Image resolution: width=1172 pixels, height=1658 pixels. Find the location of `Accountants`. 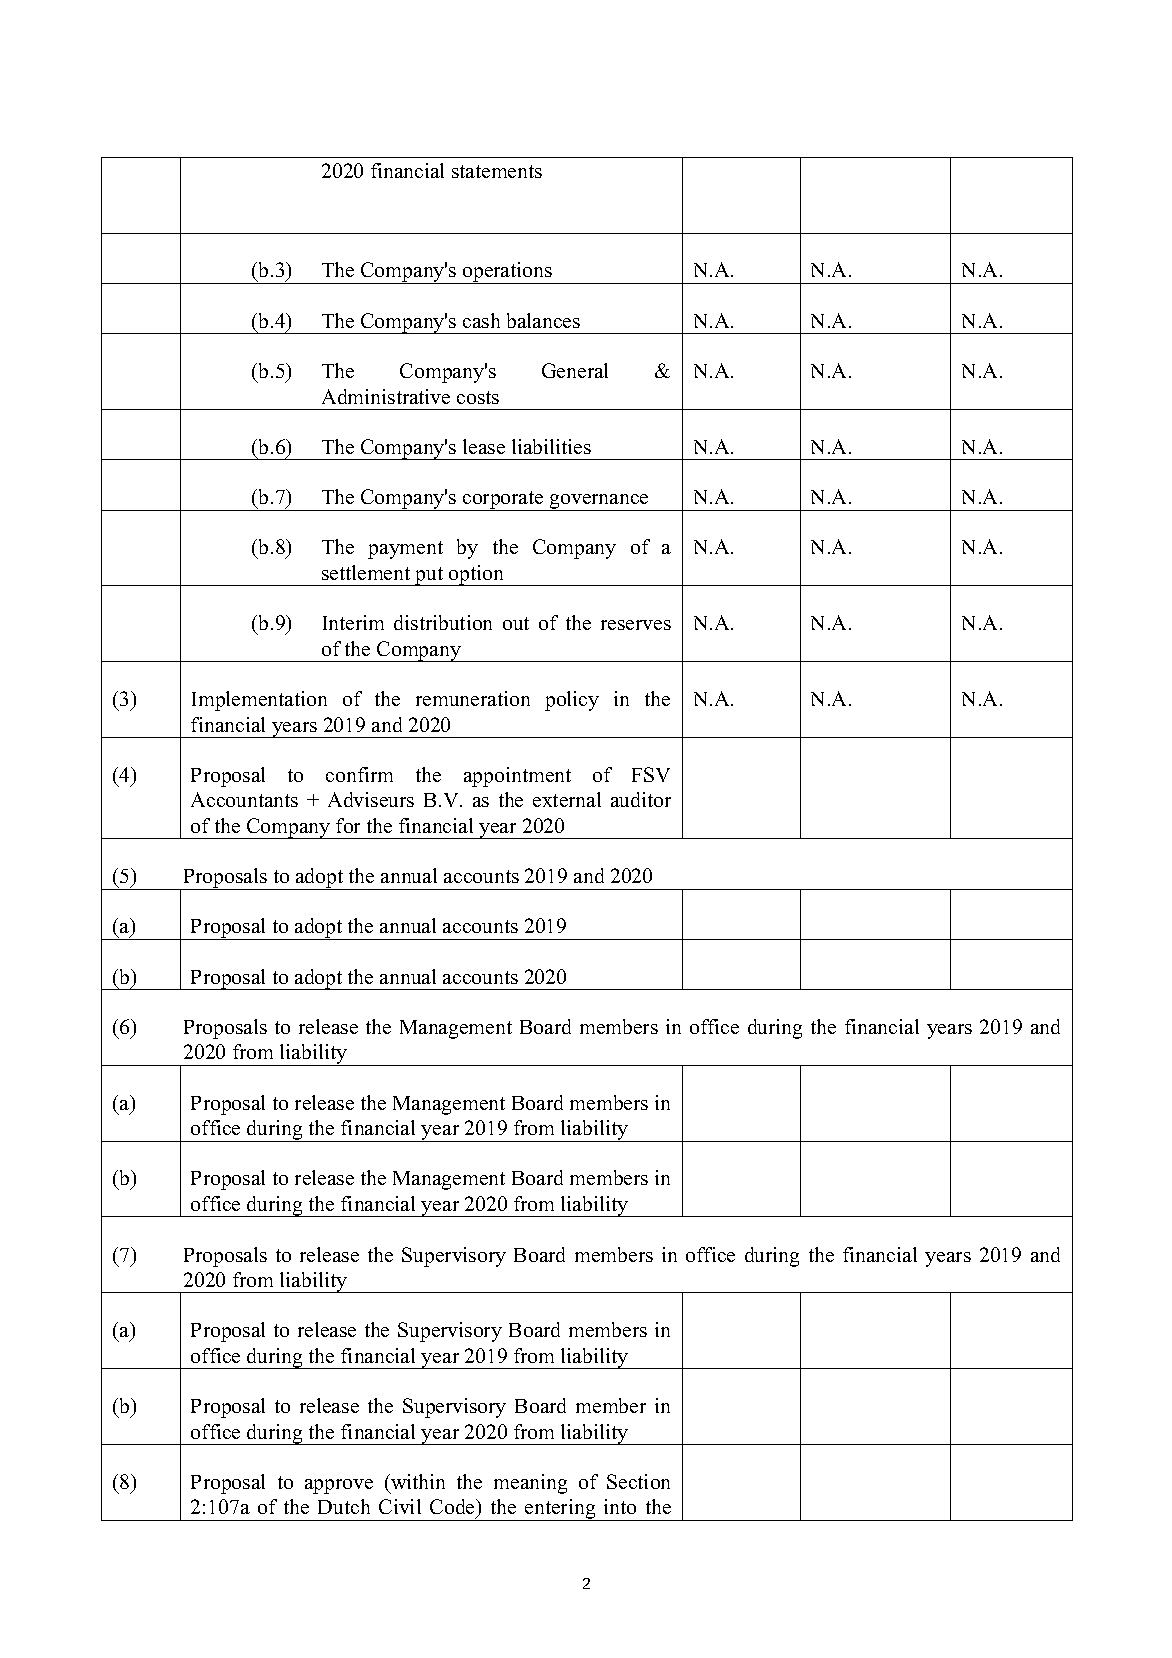

Accountants is located at coordinates (244, 799).
